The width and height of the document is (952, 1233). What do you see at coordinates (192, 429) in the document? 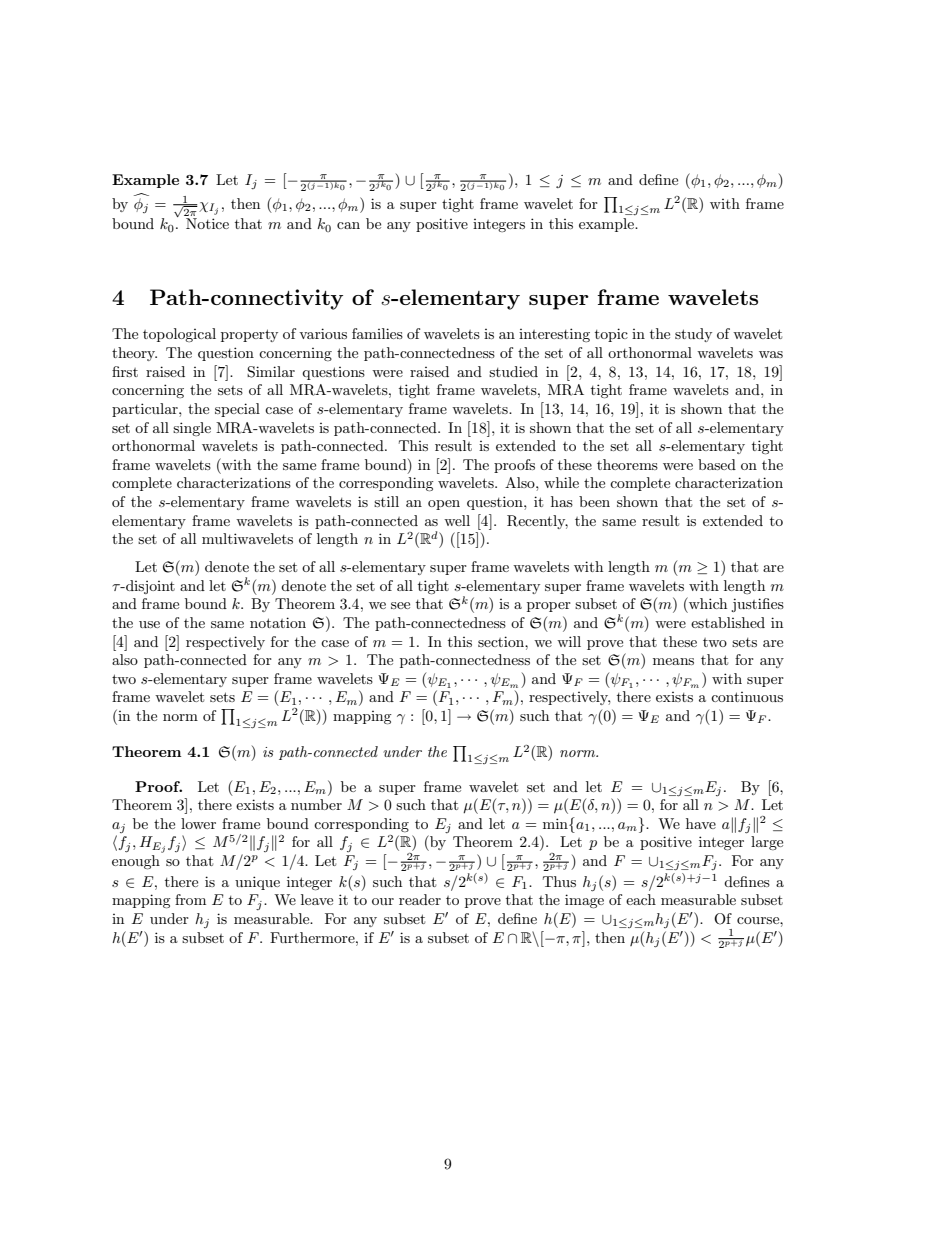
I see `single` at bounding box center [192, 429].
